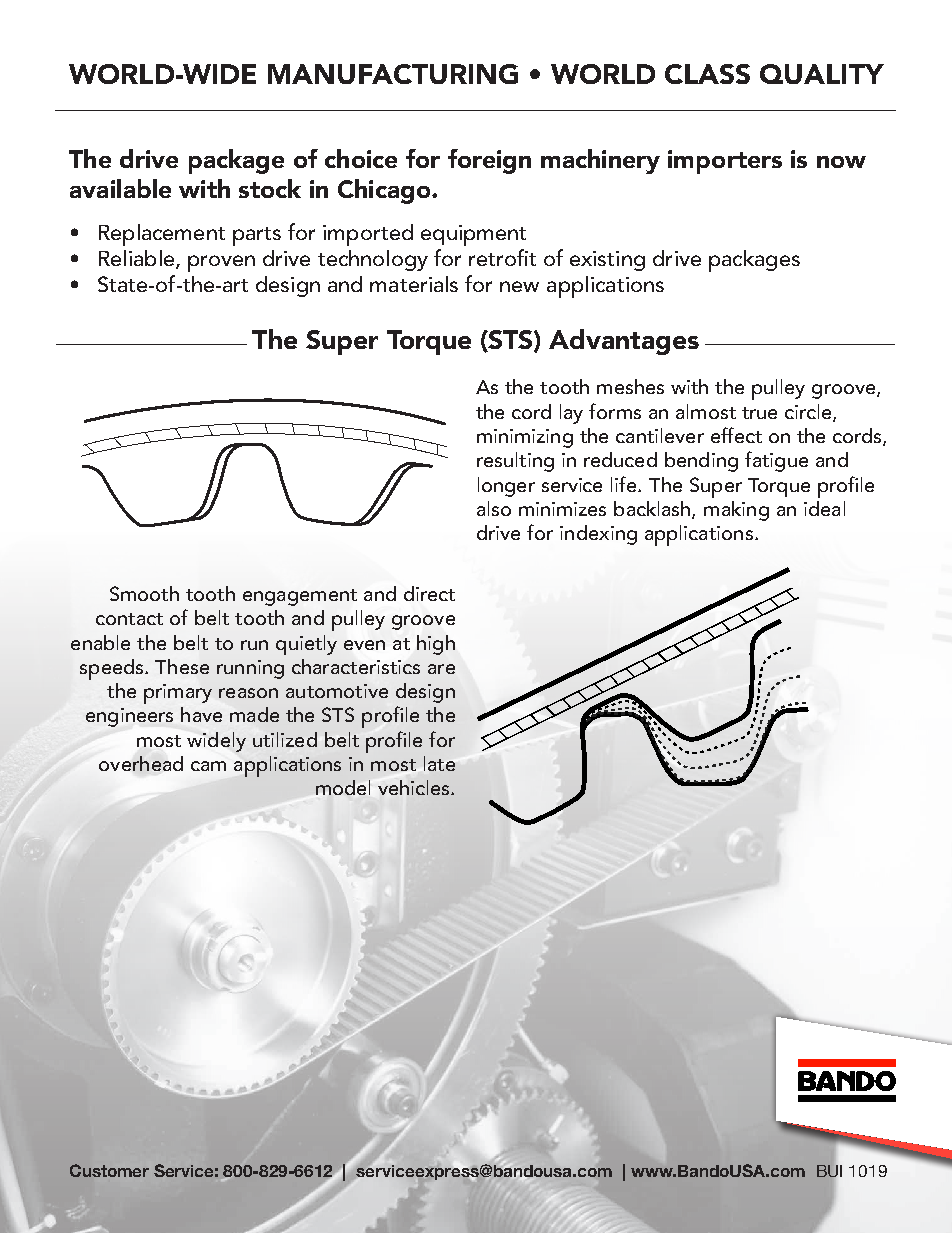 The width and height of the screenshot is (952, 1233). Describe the element at coordinates (415, 787) in the screenshot. I see `vehicles` at that location.
